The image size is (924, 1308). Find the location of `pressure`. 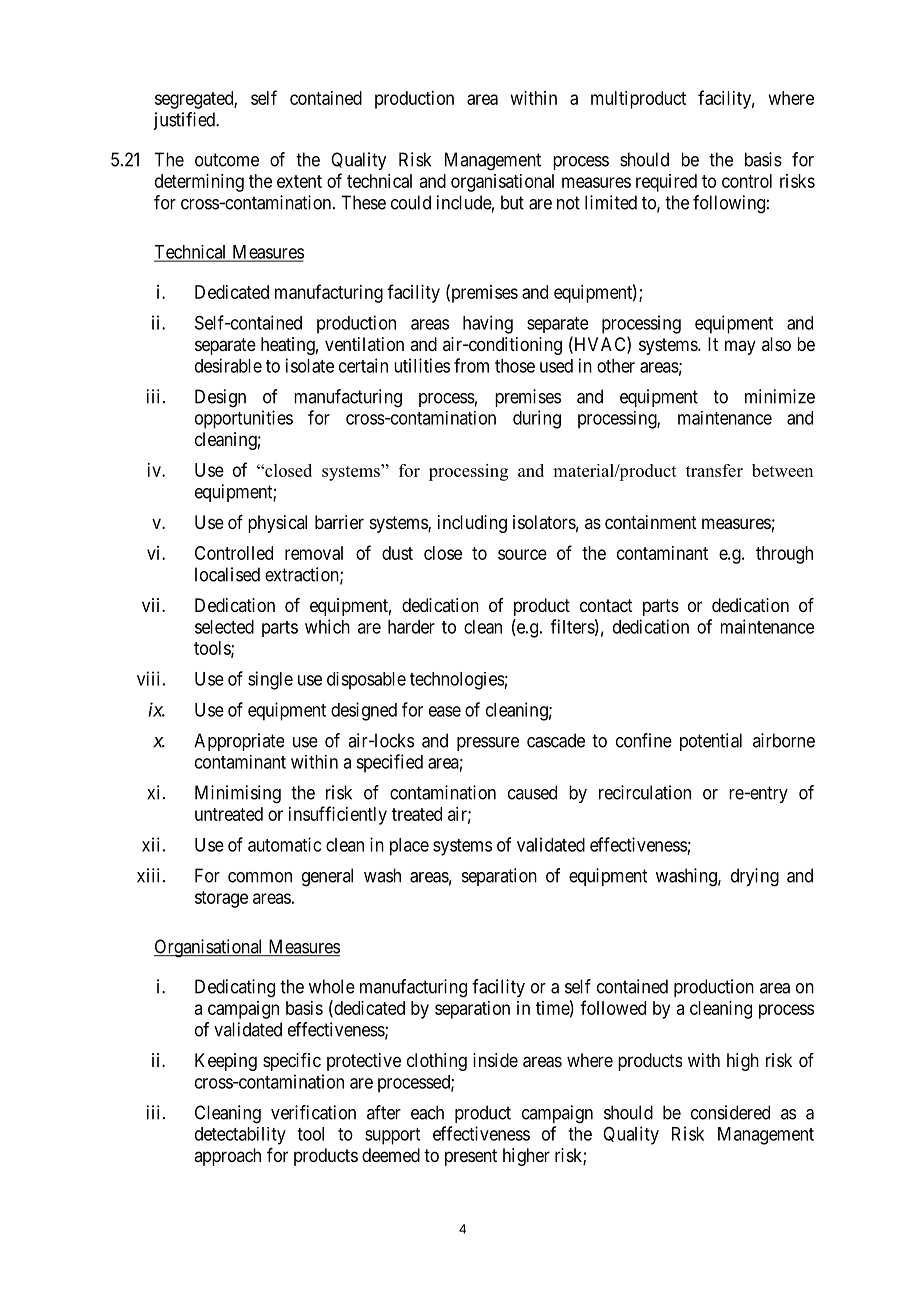

pressure is located at coordinates (488, 744).
